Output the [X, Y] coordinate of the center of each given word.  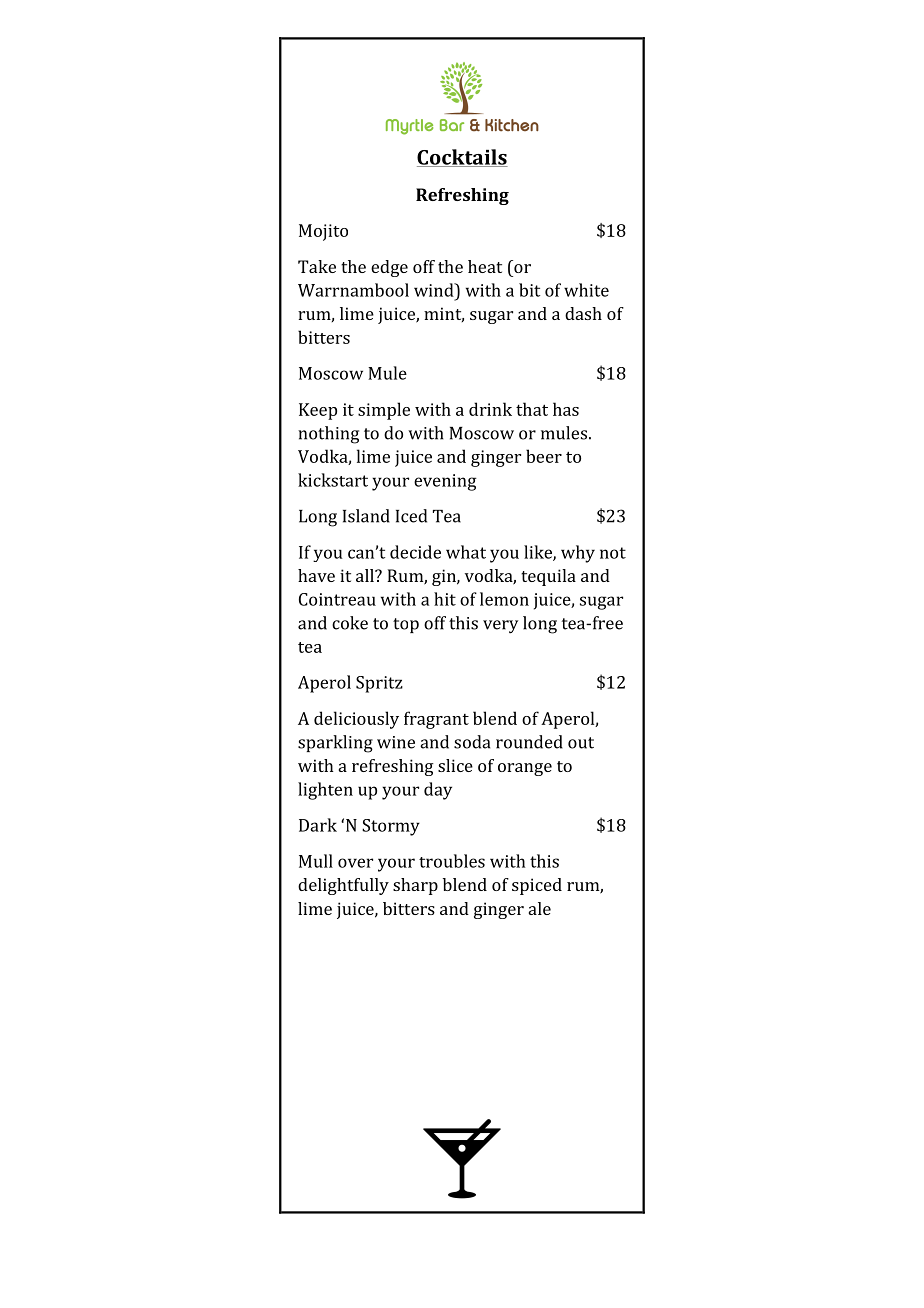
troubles [452, 861]
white [586, 290]
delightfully [343, 886]
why [578, 554]
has [566, 409]
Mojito [323, 232]
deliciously [356, 720]
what [466, 552]
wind [435, 290]
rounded [529, 742]
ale [540, 908]
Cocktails [462, 158]
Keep [318, 411]
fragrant [436, 720]
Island [366, 516]
